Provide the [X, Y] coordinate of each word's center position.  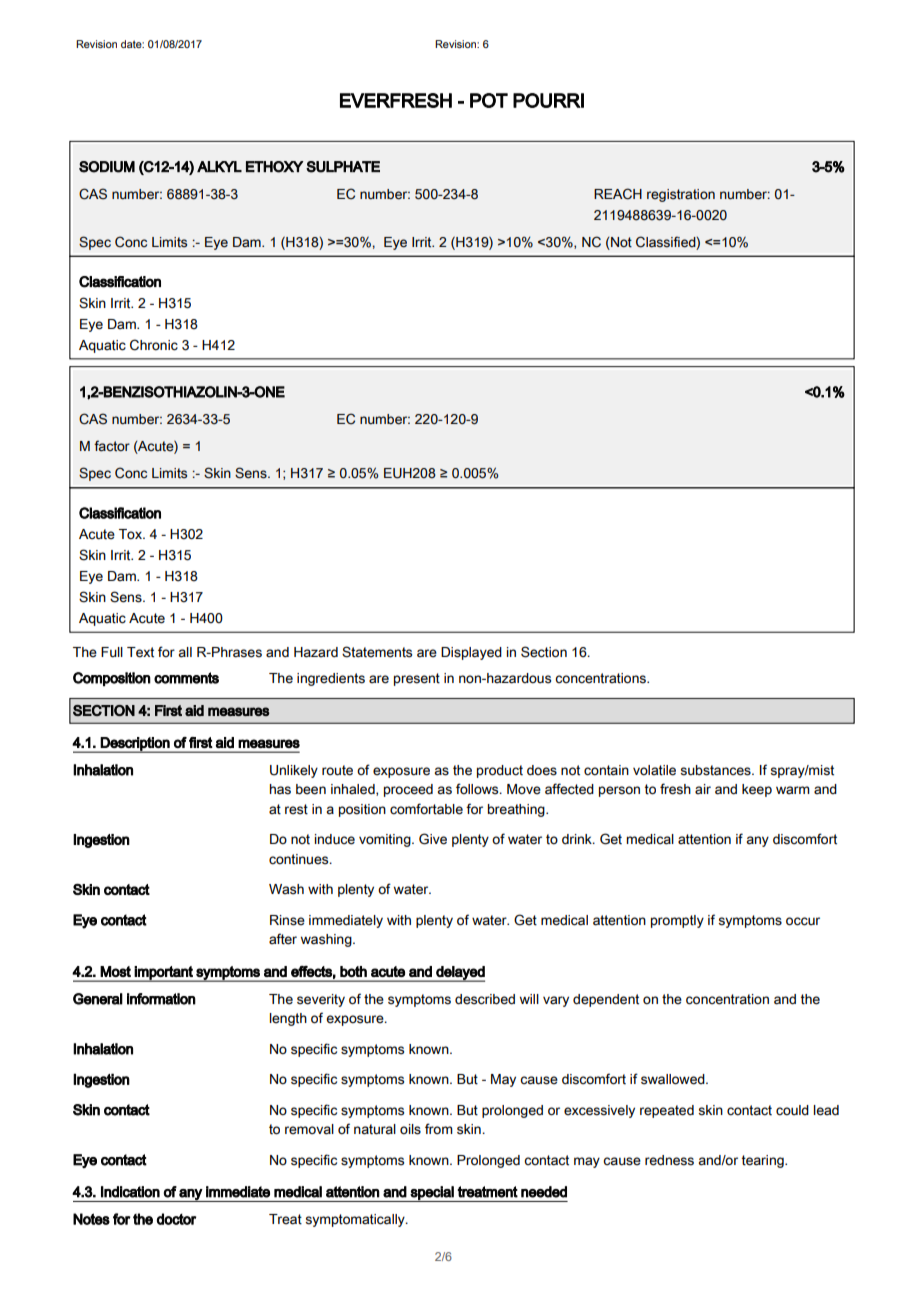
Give [433, 839]
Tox [131, 534]
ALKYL [219, 166]
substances [716, 770]
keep [757, 790]
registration [681, 195]
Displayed [471, 653]
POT [489, 100]
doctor [177, 1219]
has [280, 789]
